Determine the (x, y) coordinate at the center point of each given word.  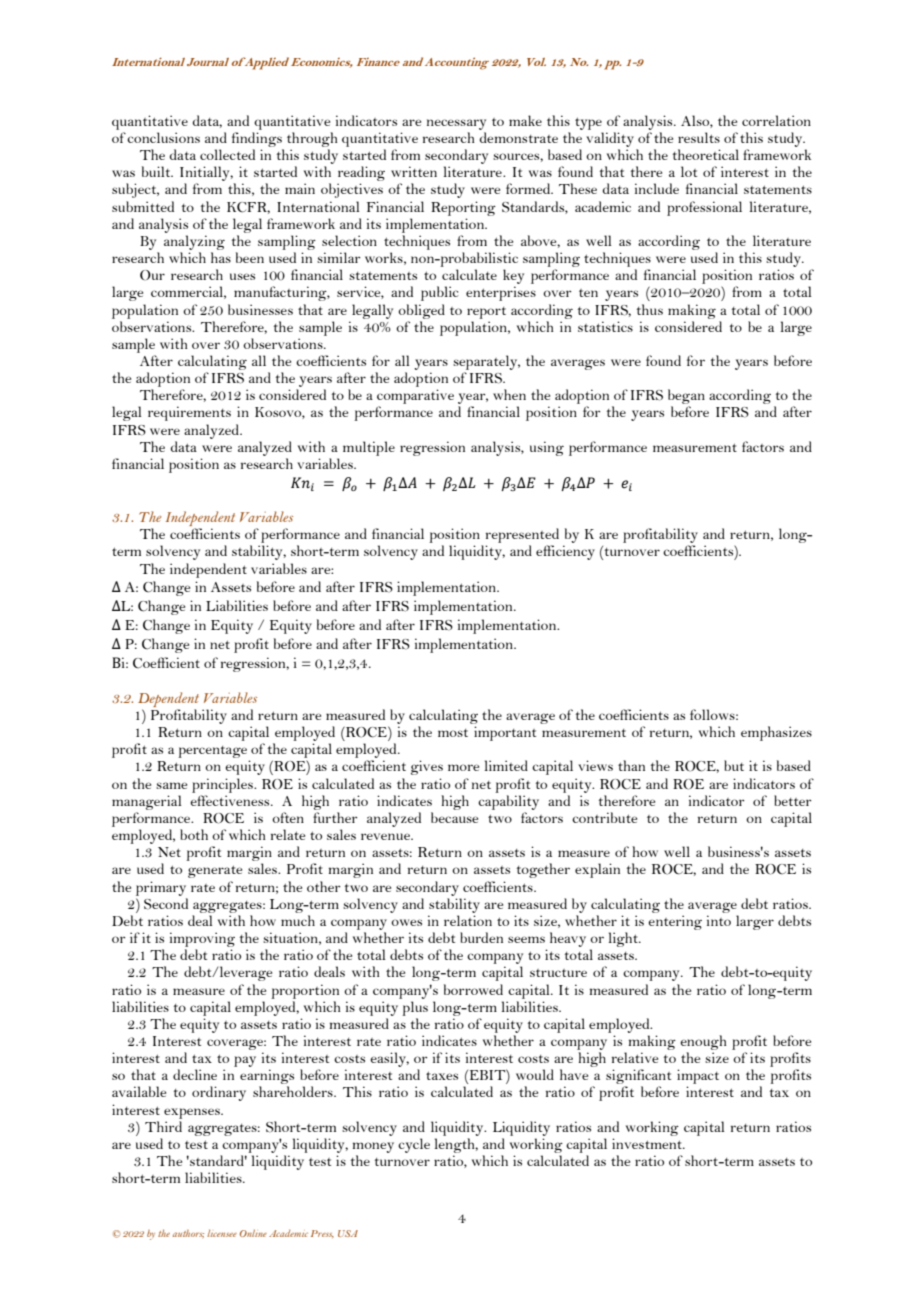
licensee (222, 1233)
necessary (456, 124)
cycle (414, 1145)
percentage (212, 752)
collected (227, 154)
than (631, 765)
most (453, 733)
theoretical (706, 154)
